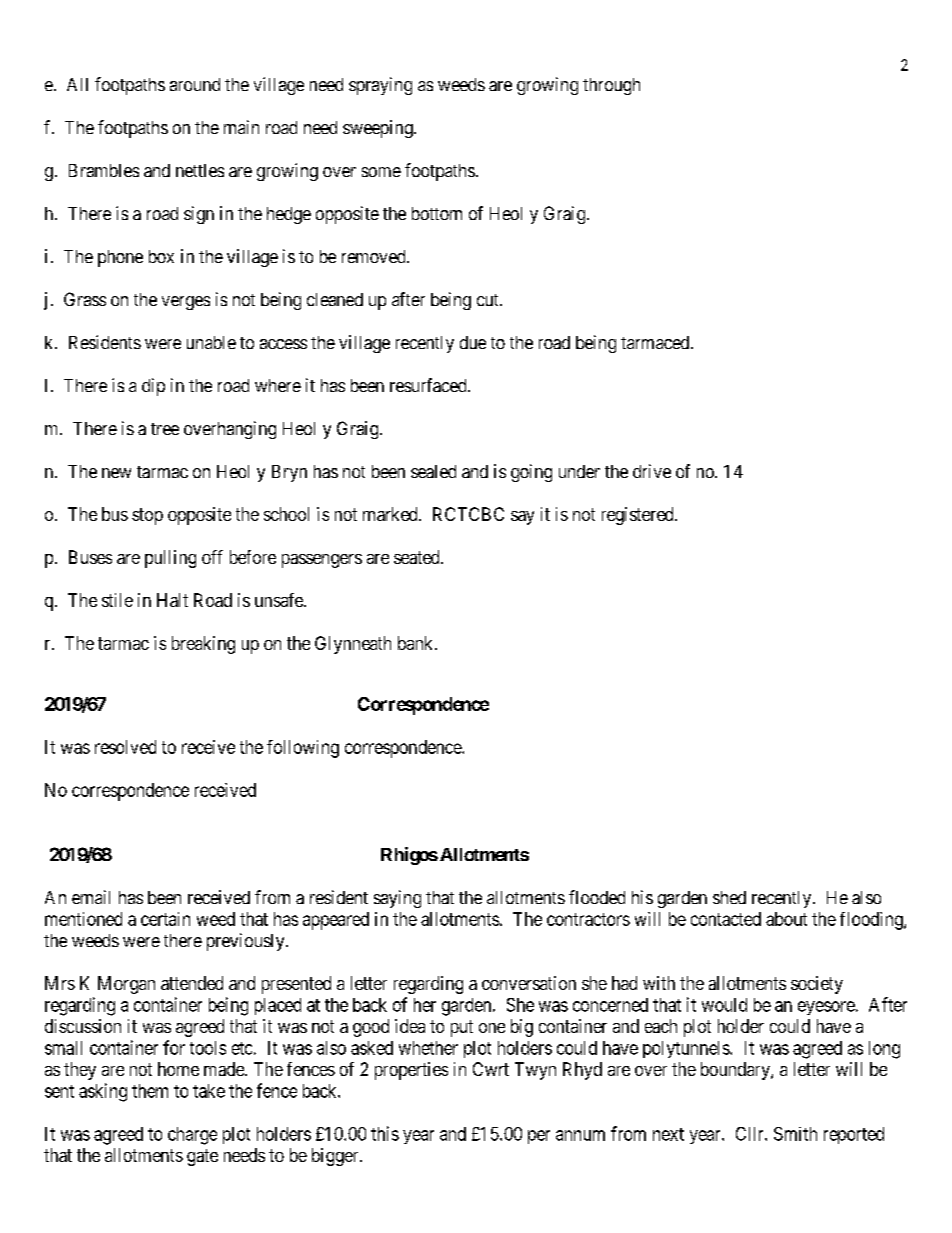 The image size is (952, 1233). Describe the element at coordinates (379, 129) in the document. I see `sweeping` at that location.
